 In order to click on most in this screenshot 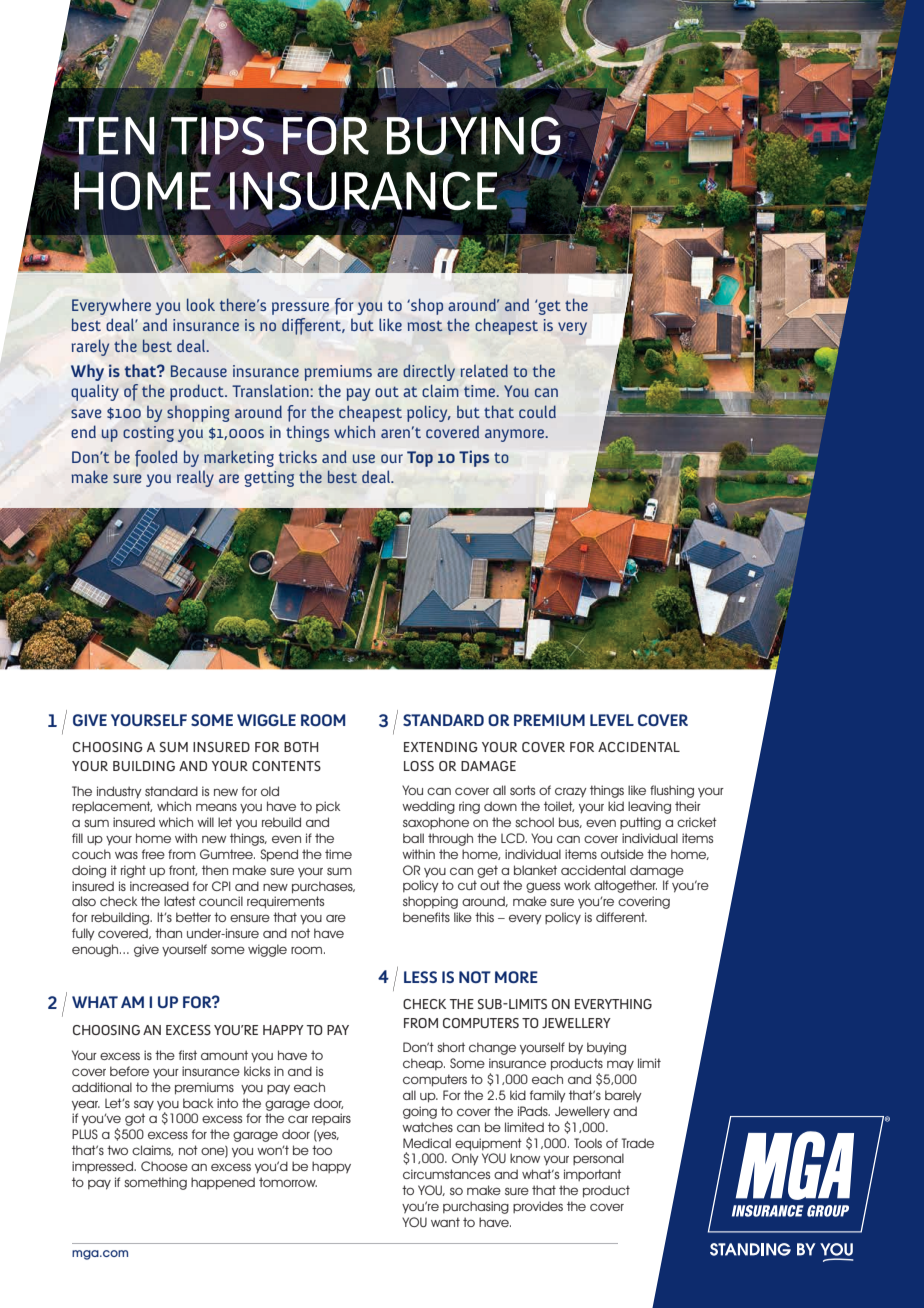, I will do `click(425, 326)`.
